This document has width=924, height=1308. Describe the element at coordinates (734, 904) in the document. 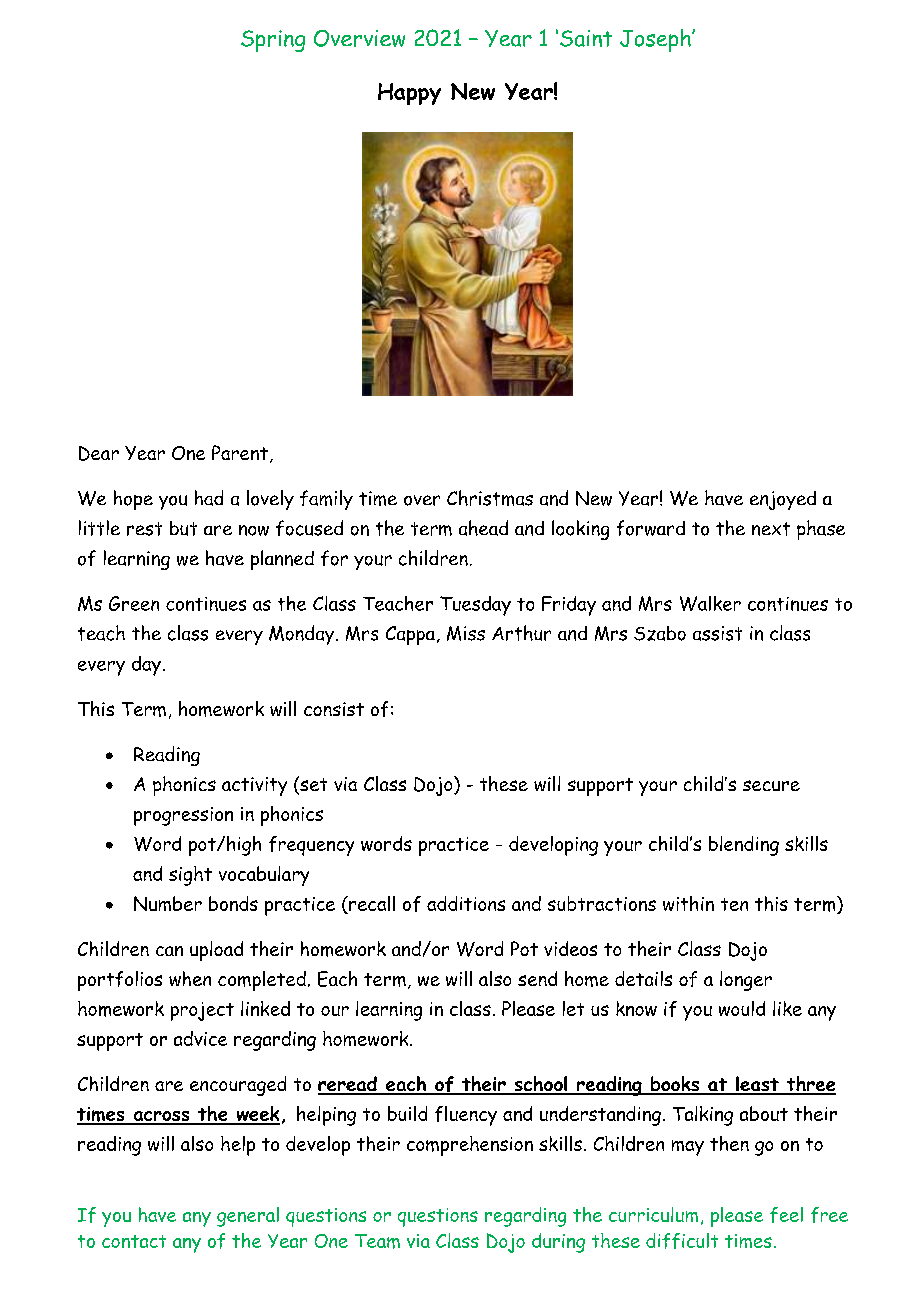

I see `ten` at that location.
